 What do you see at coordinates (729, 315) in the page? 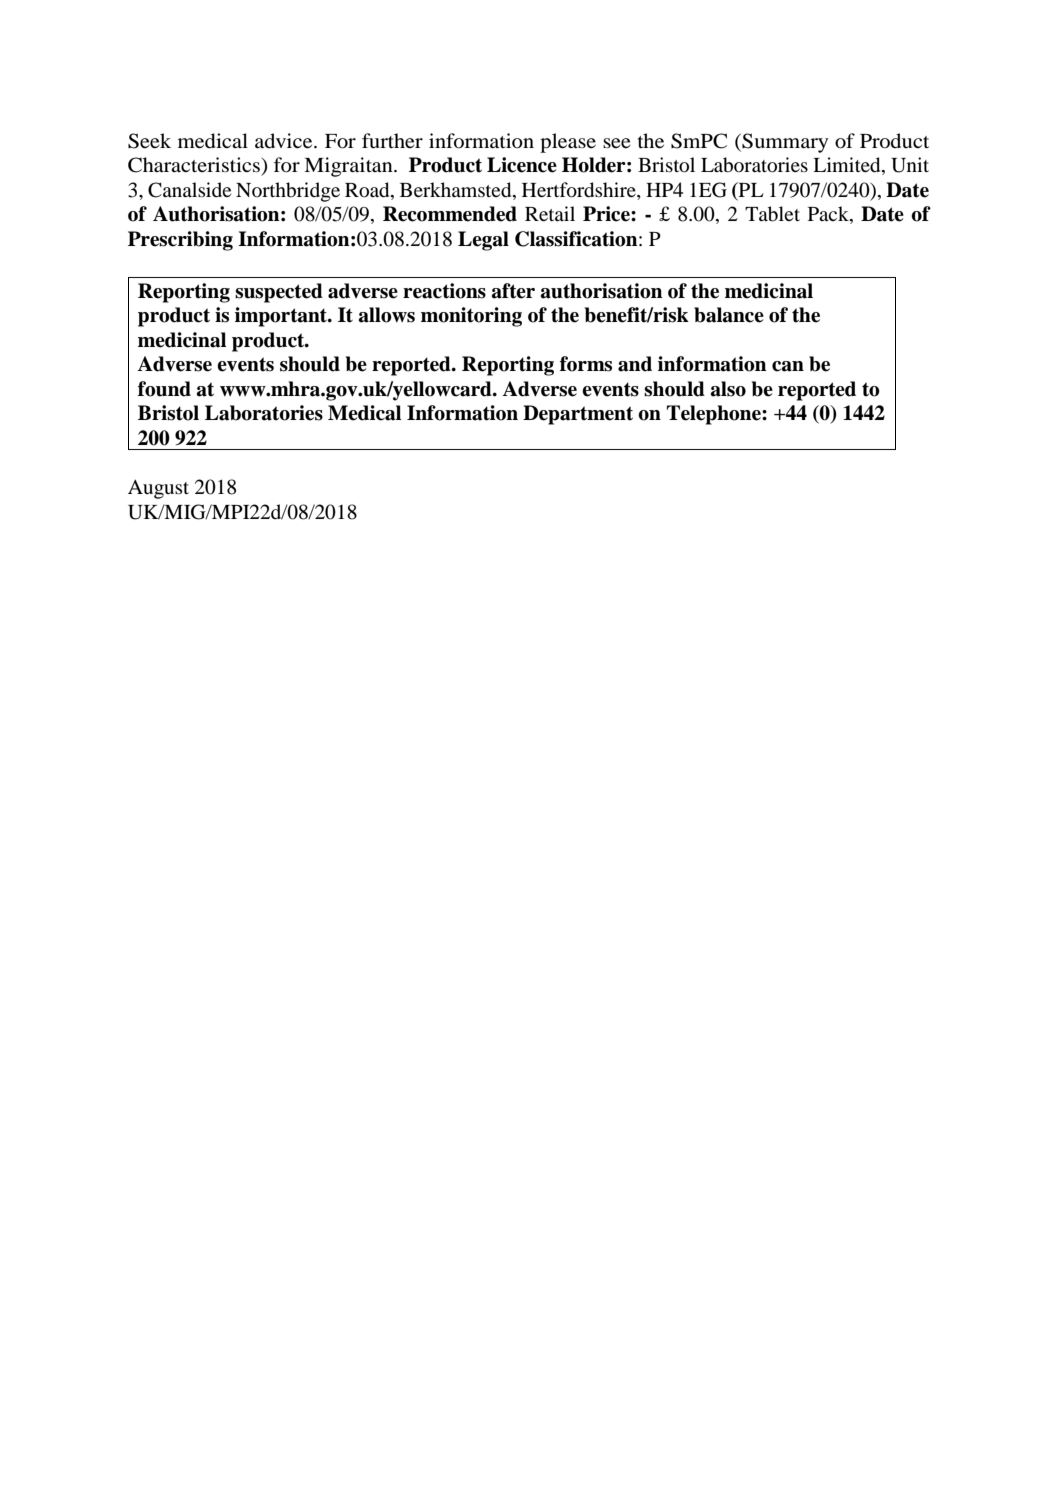
I see `balance` at bounding box center [729, 315].
